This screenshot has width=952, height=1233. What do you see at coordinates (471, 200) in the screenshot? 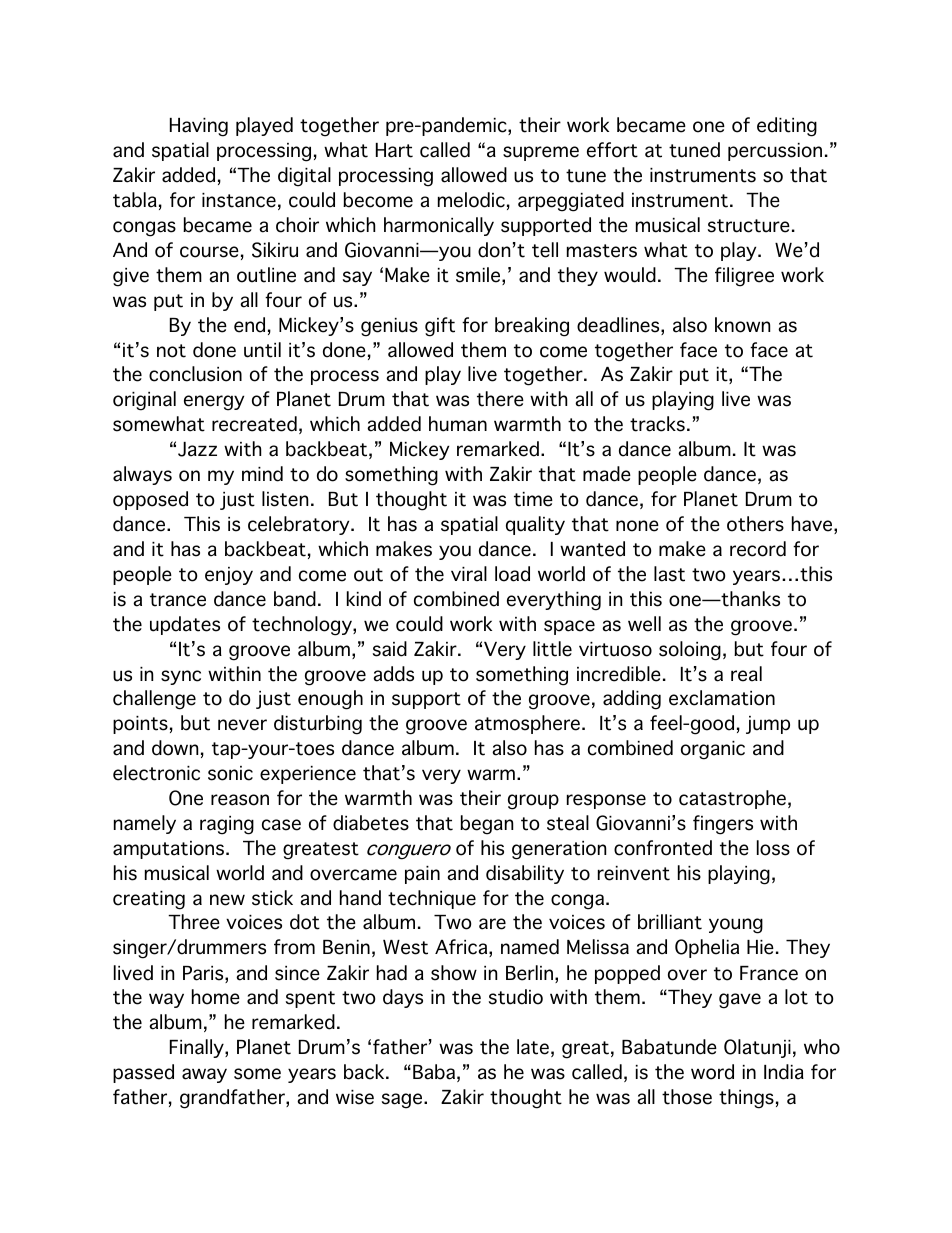
I see `melodic` at bounding box center [471, 200].
